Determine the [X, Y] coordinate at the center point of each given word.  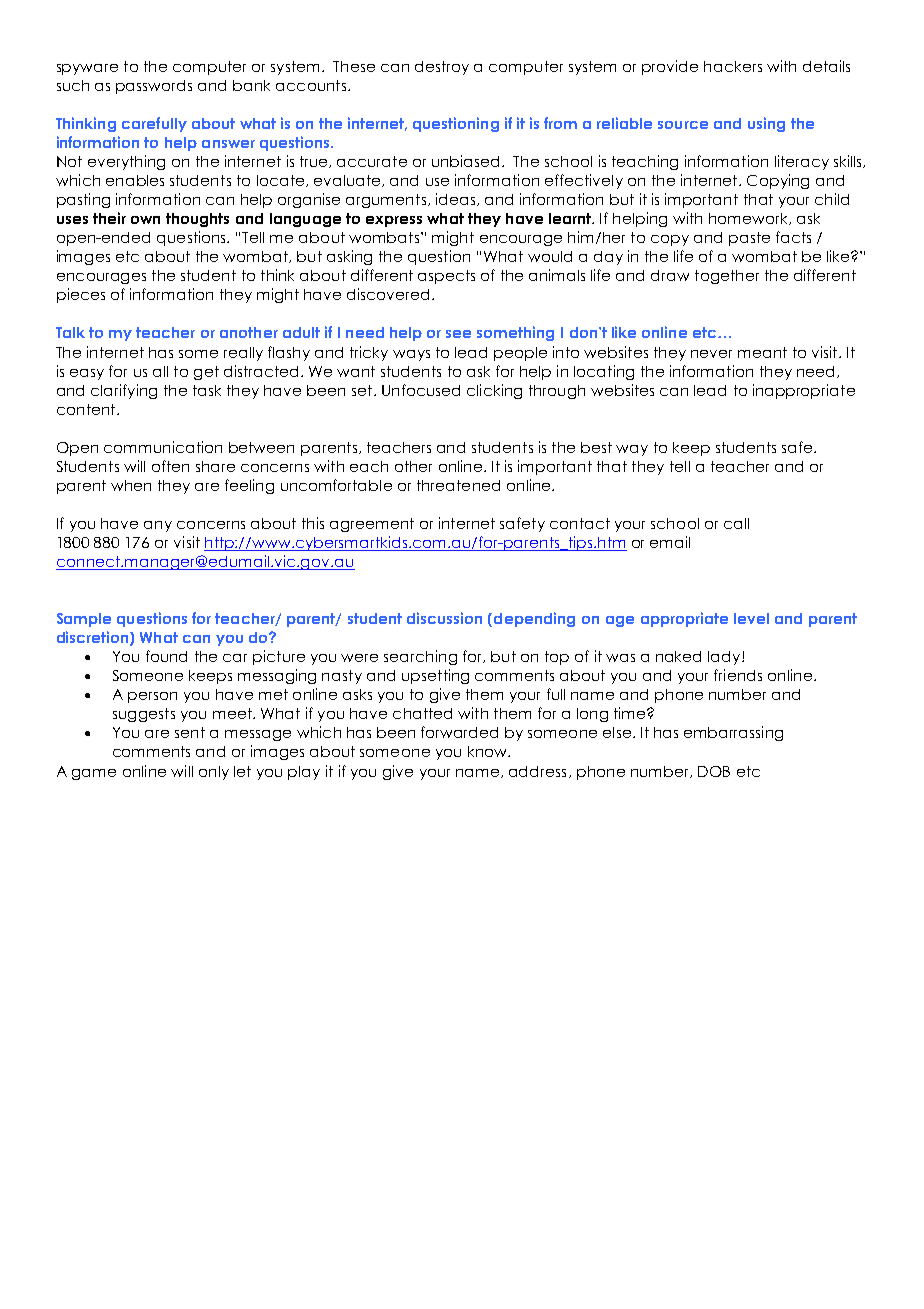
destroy [442, 68]
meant [762, 352]
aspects [446, 277]
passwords [154, 87]
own [145, 220]
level [751, 618]
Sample [84, 620]
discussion [444, 618]
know [489, 751]
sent [190, 732]
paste [749, 239]
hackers [733, 66]
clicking [494, 391]
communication [163, 447]
